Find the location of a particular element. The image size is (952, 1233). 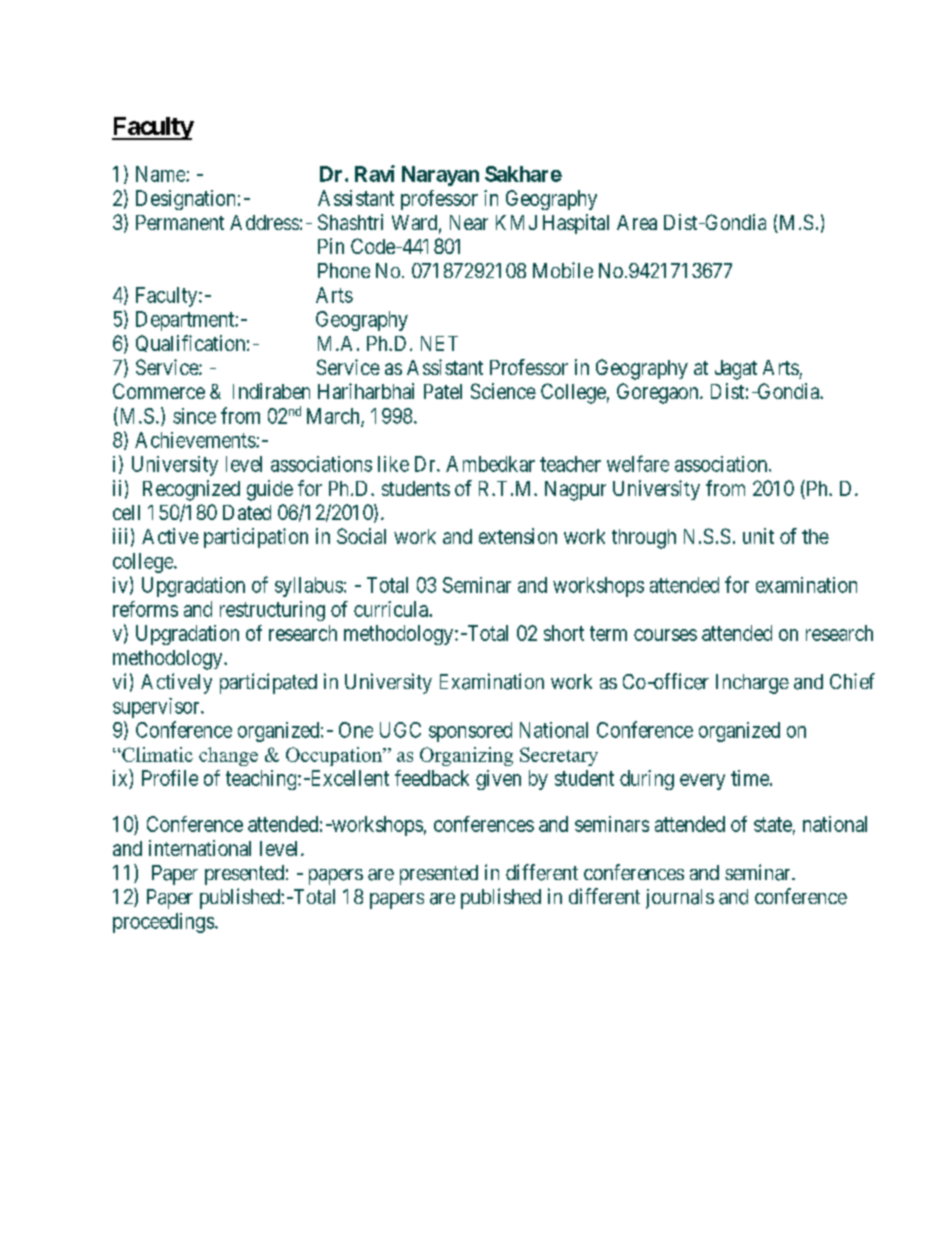

extension is located at coordinates (518, 536).
